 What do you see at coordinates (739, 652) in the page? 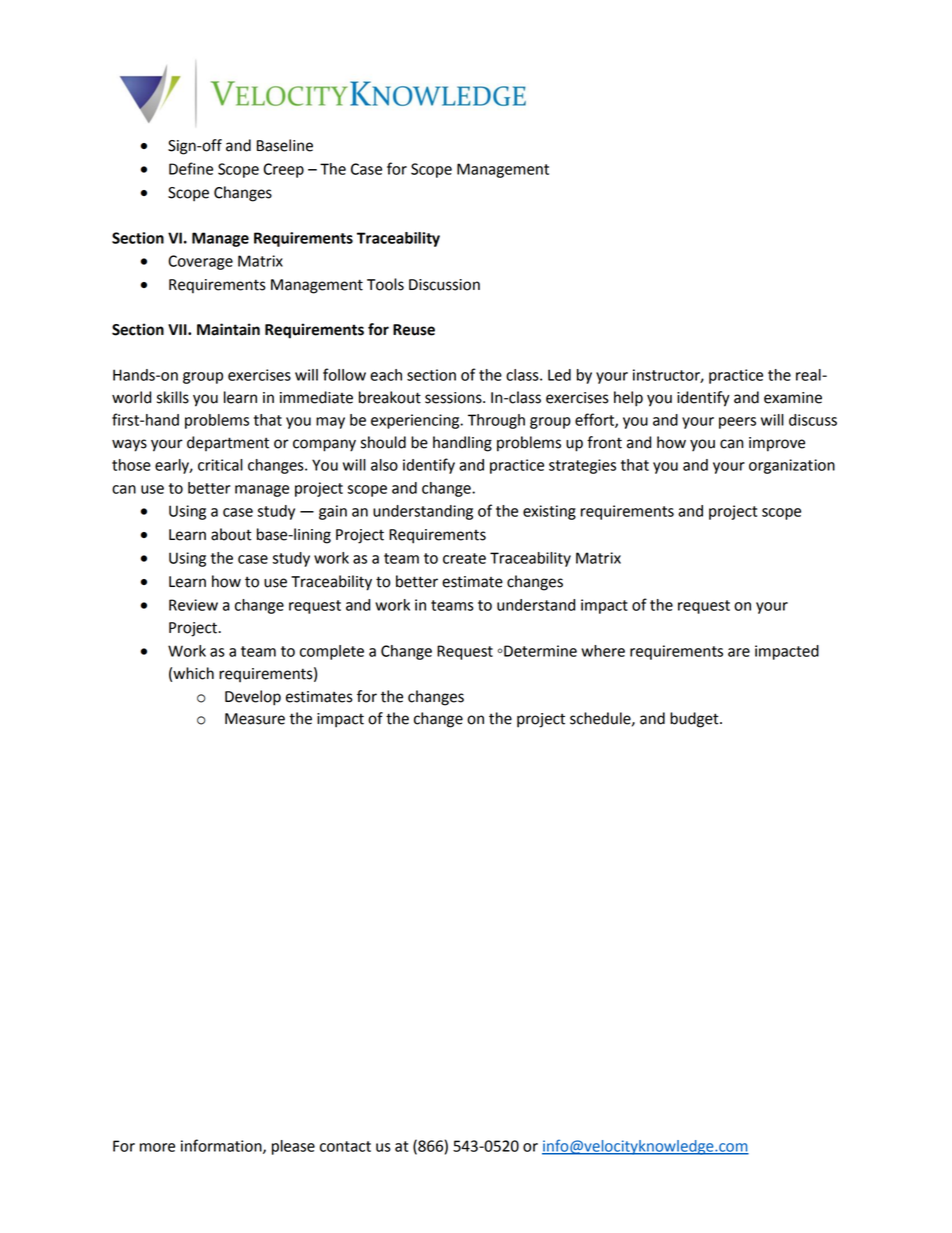
I see `are` at bounding box center [739, 652].
